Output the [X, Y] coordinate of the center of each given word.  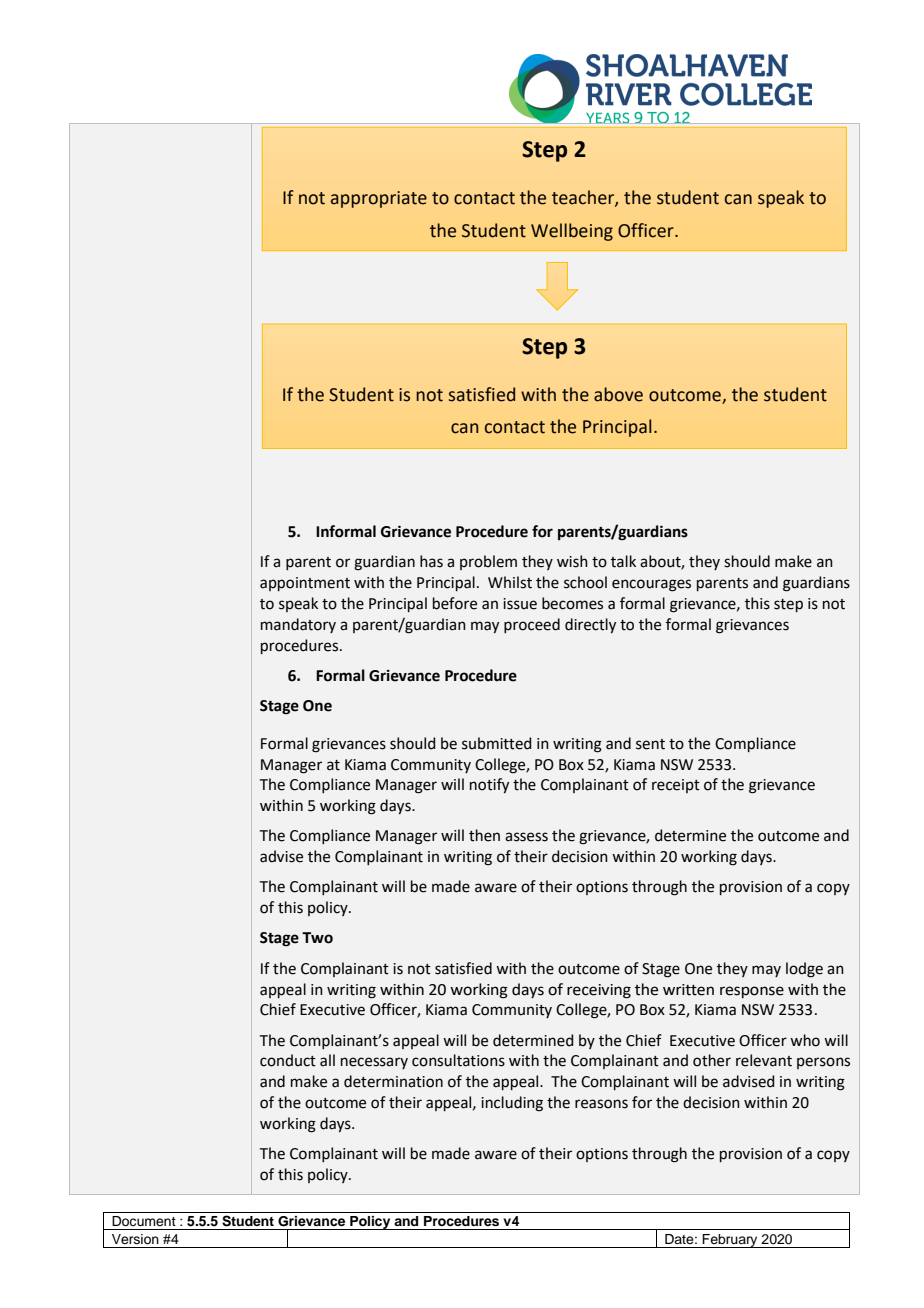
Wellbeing [572, 232]
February [730, 1241]
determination [393, 1081]
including [512, 1104]
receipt [676, 786]
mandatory [298, 625]
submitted [496, 743]
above [618, 394]
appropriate [379, 199]
